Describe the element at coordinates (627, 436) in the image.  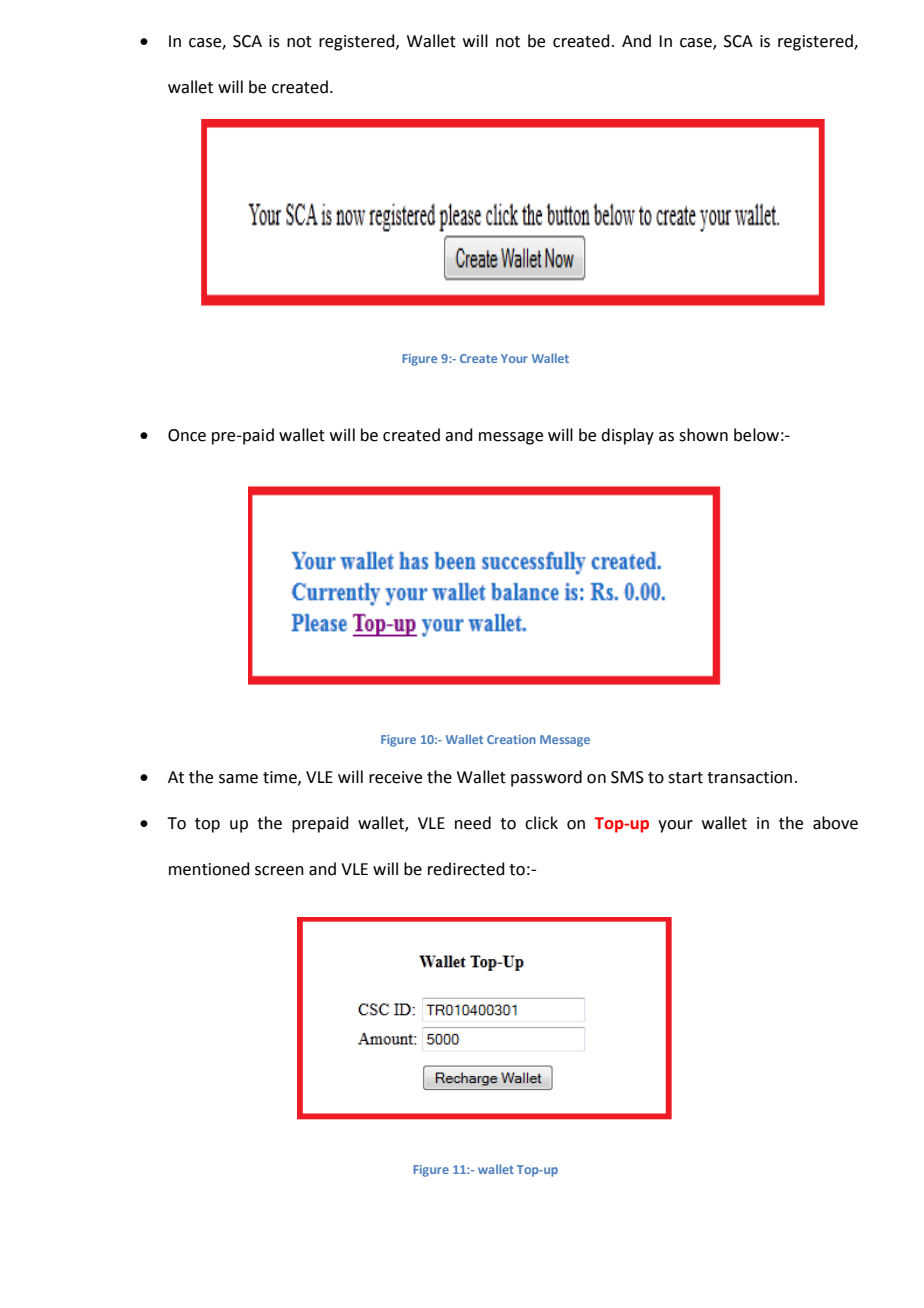
I see `display` at that location.
